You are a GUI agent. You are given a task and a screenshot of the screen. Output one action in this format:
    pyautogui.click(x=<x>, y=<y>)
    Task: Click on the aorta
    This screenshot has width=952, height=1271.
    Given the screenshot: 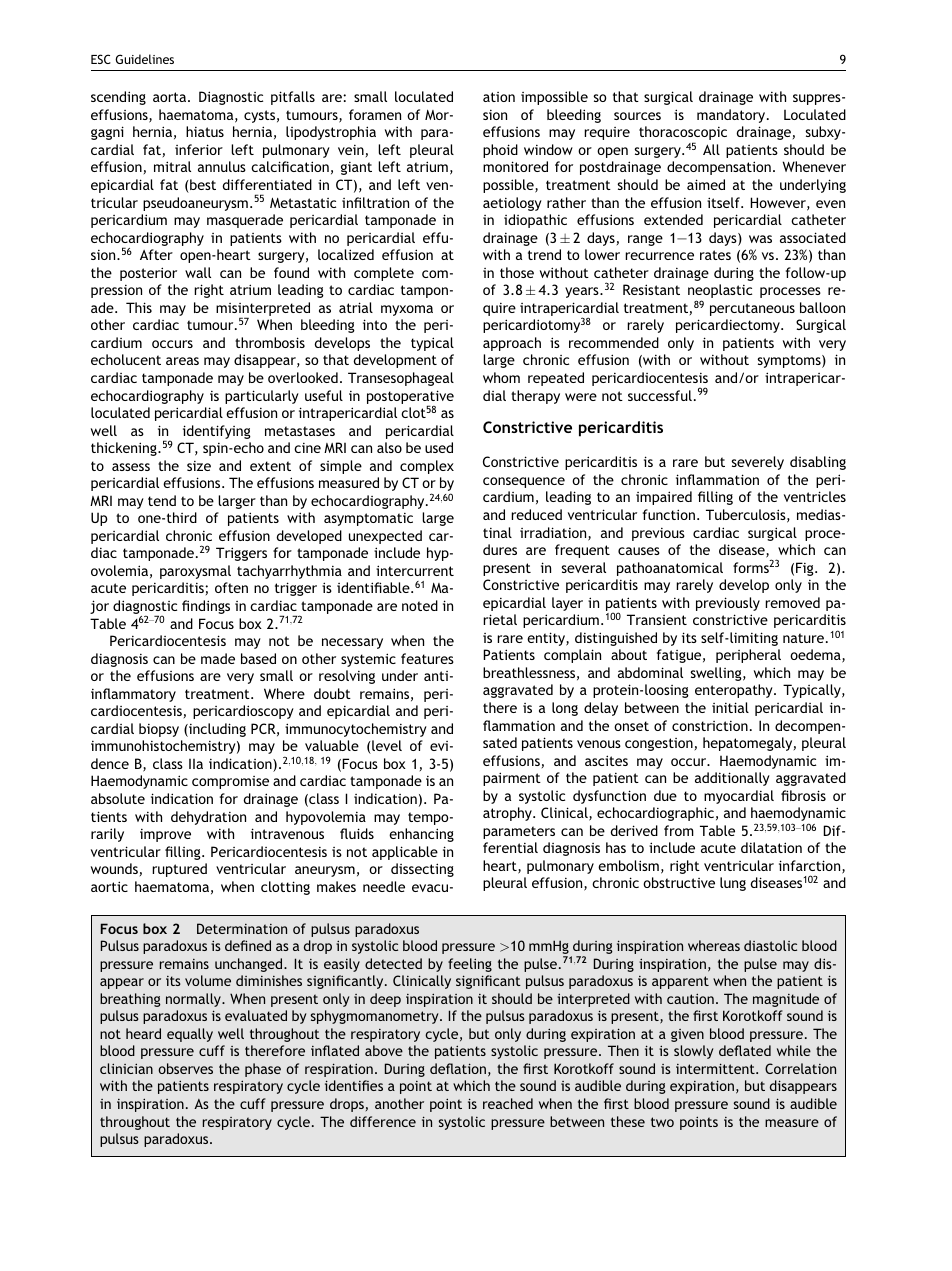 What is the action you would take?
    pyautogui.click(x=171, y=97)
